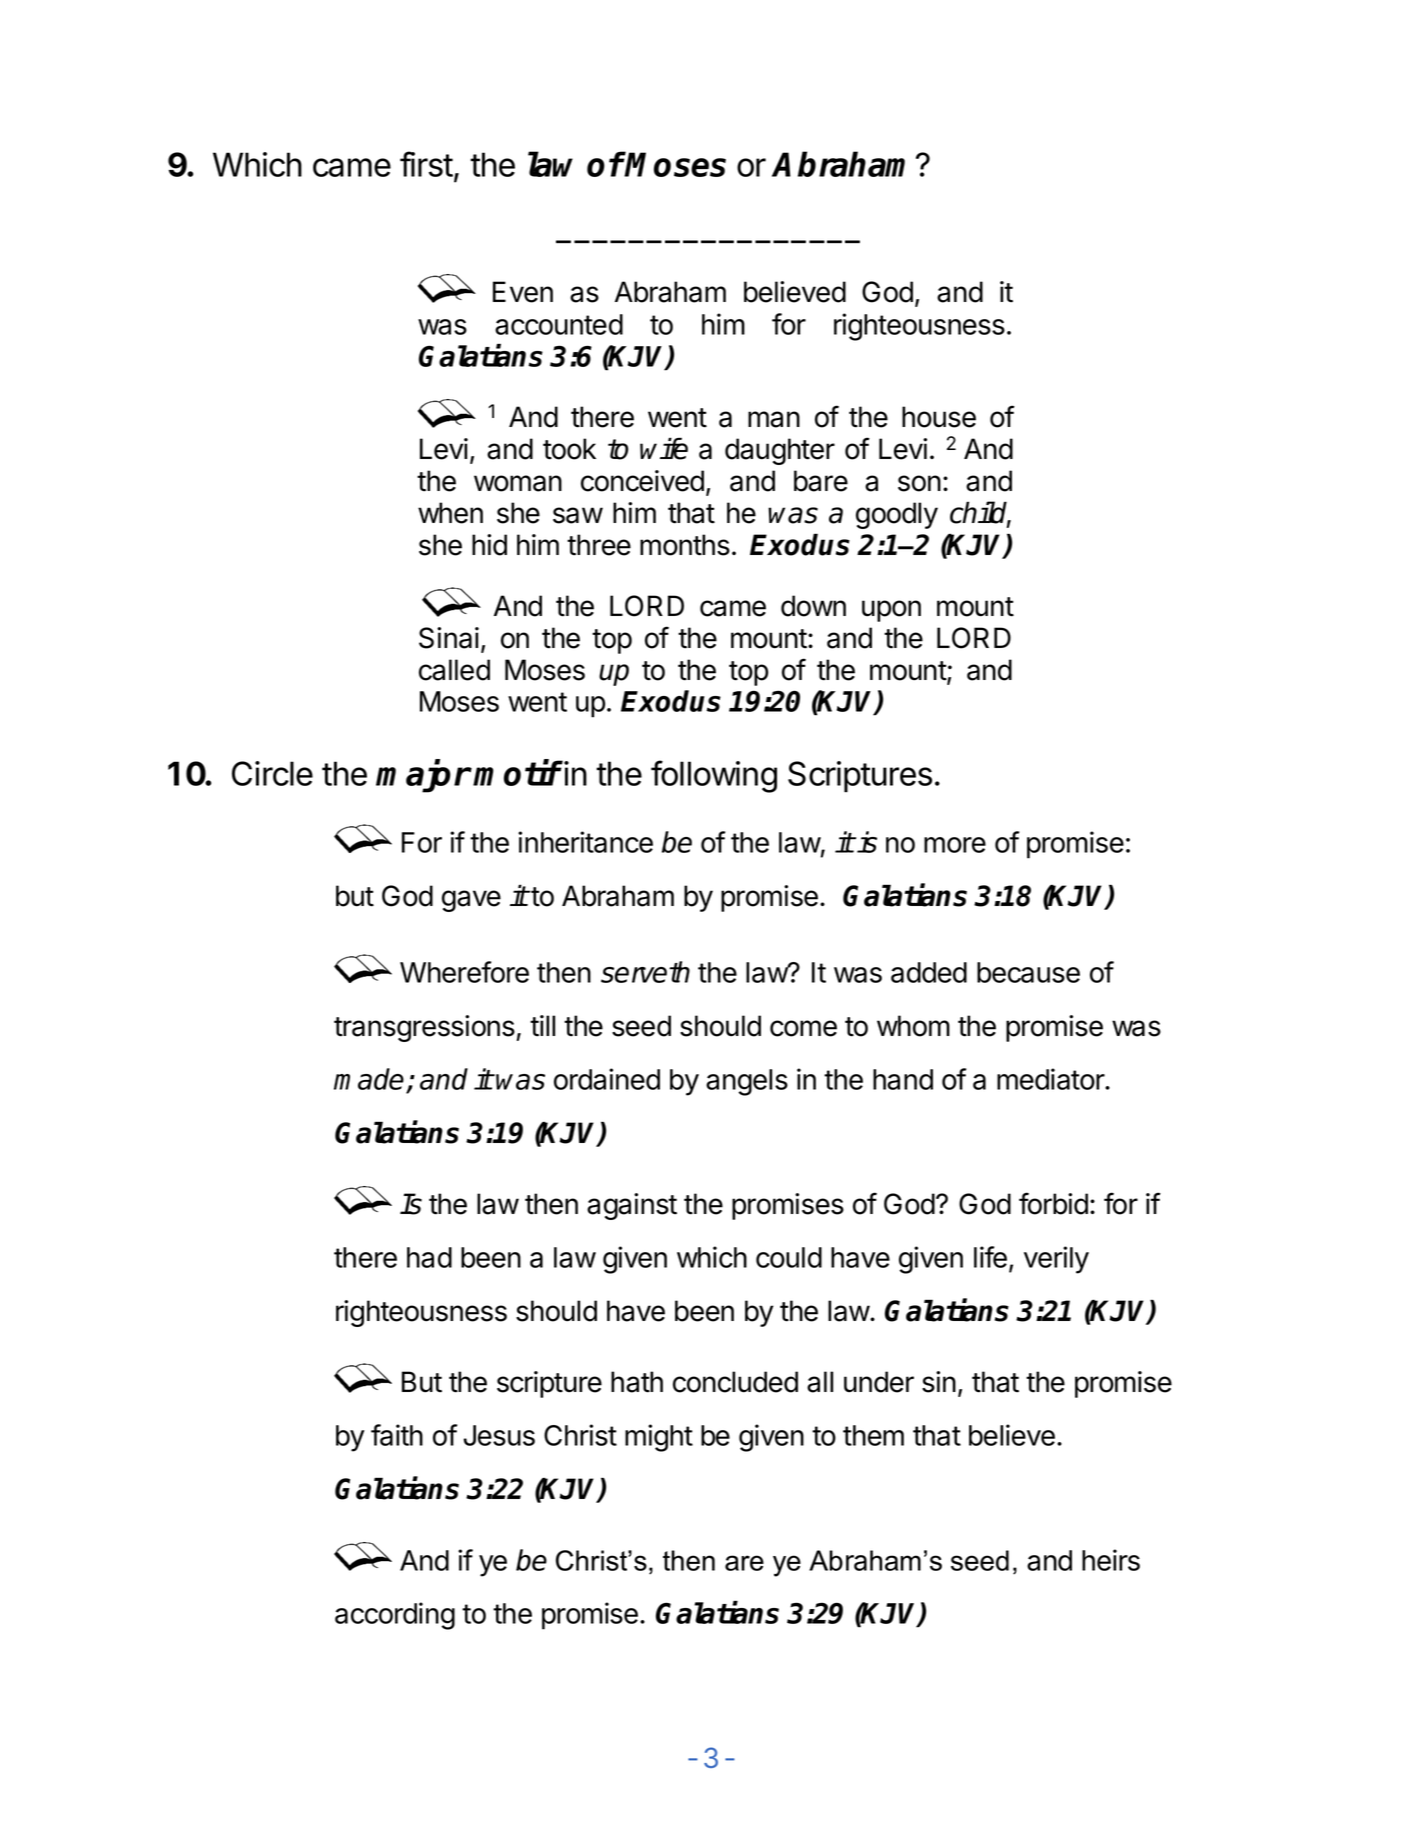 The height and width of the document is (1838, 1420). Describe the element at coordinates (450, 513) in the document. I see `when` at that location.
